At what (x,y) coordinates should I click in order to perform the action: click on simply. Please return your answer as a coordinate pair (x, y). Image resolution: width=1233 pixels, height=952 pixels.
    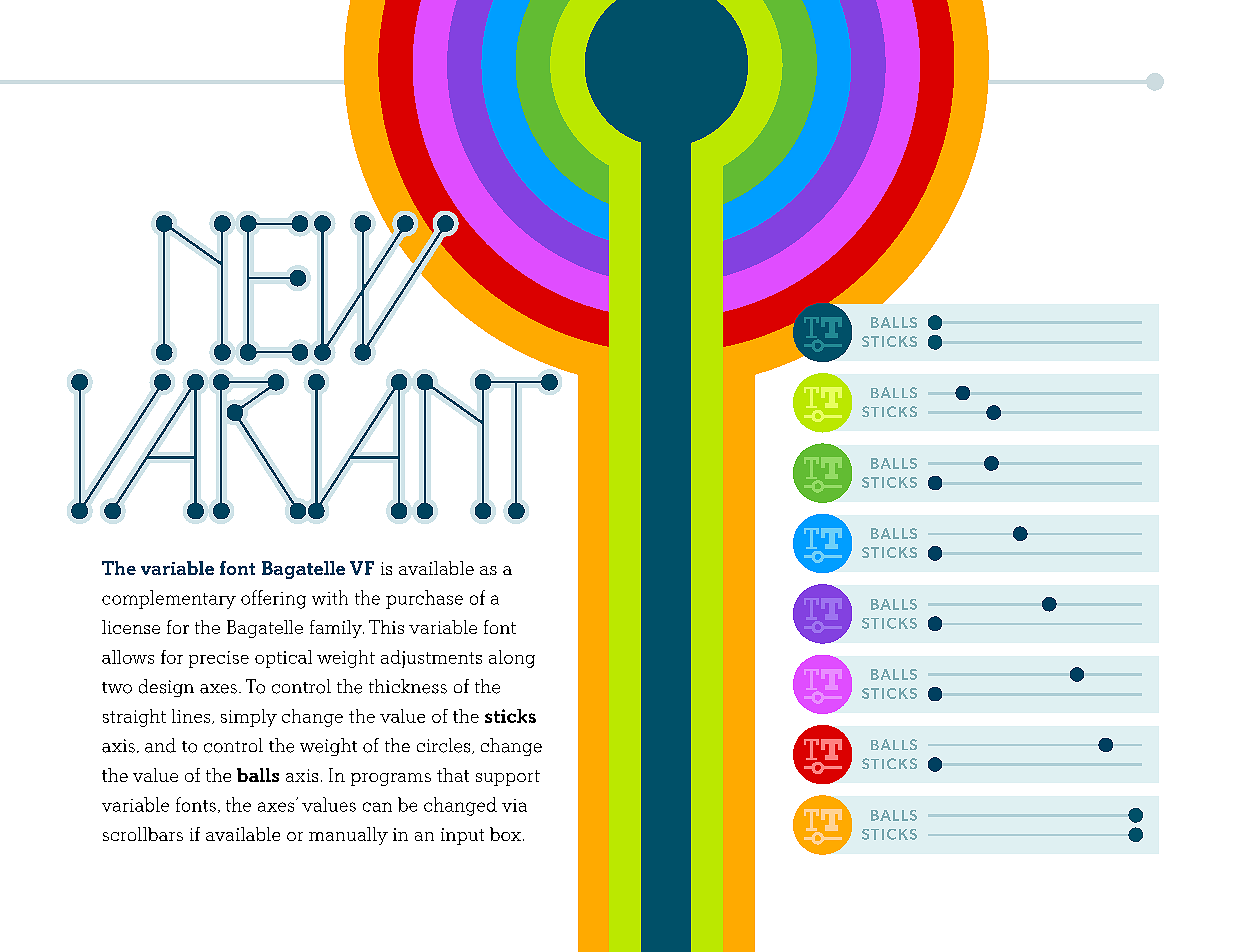
    Looking at the image, I should click on (249, 718).
